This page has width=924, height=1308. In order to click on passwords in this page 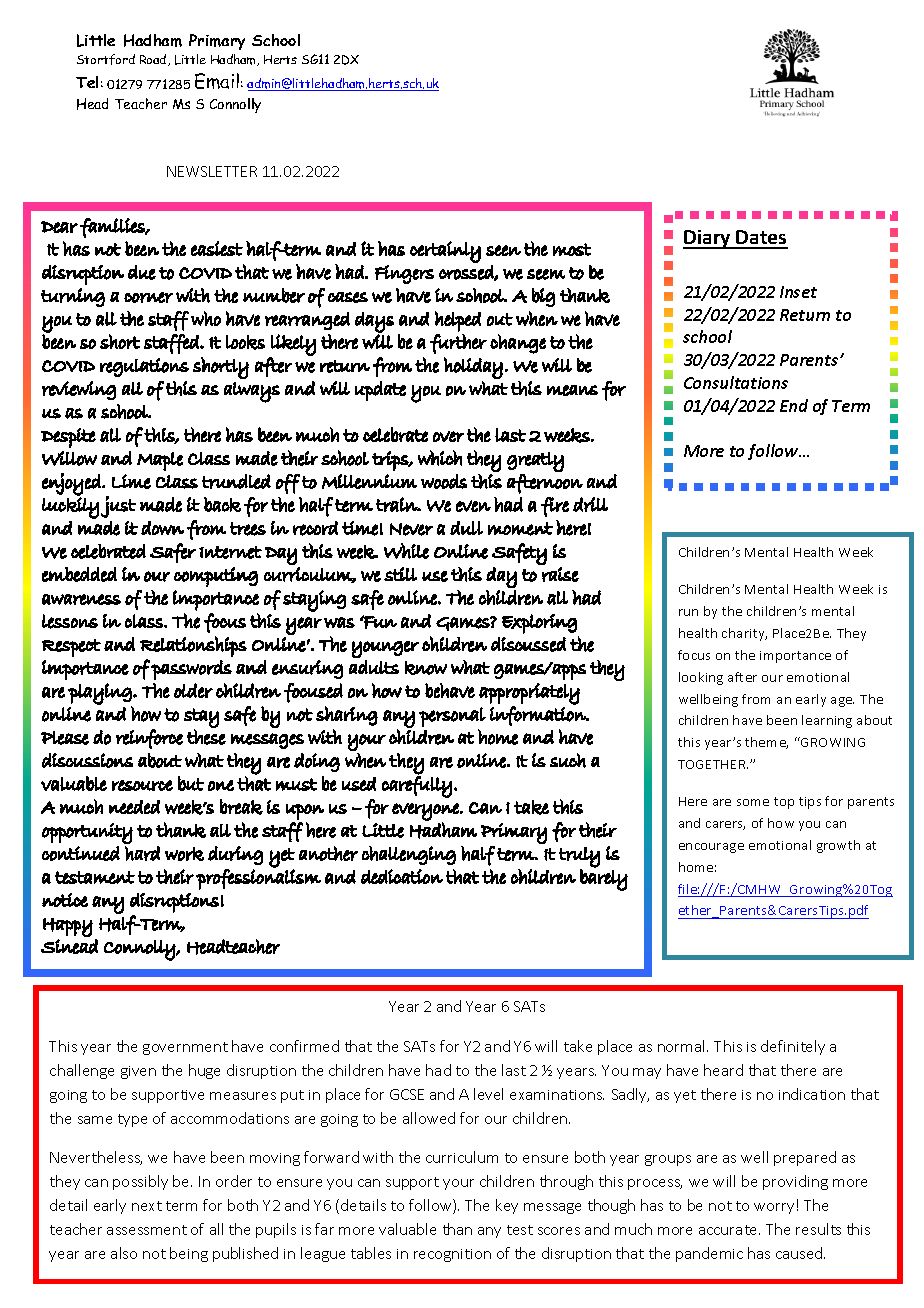, I will do `click(191, 670)`.
